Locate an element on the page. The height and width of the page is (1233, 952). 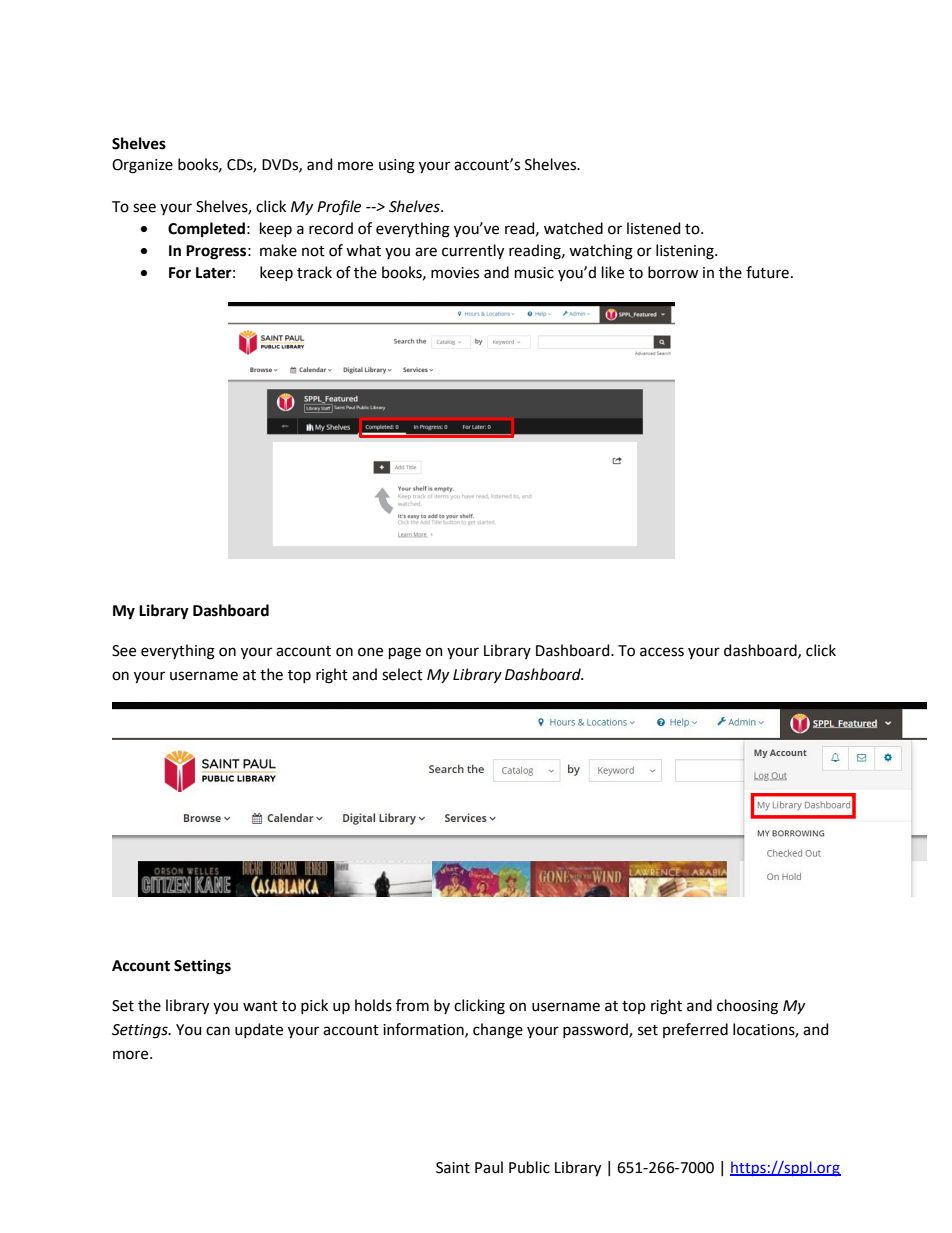
one is located at coordinates (370, 652).
